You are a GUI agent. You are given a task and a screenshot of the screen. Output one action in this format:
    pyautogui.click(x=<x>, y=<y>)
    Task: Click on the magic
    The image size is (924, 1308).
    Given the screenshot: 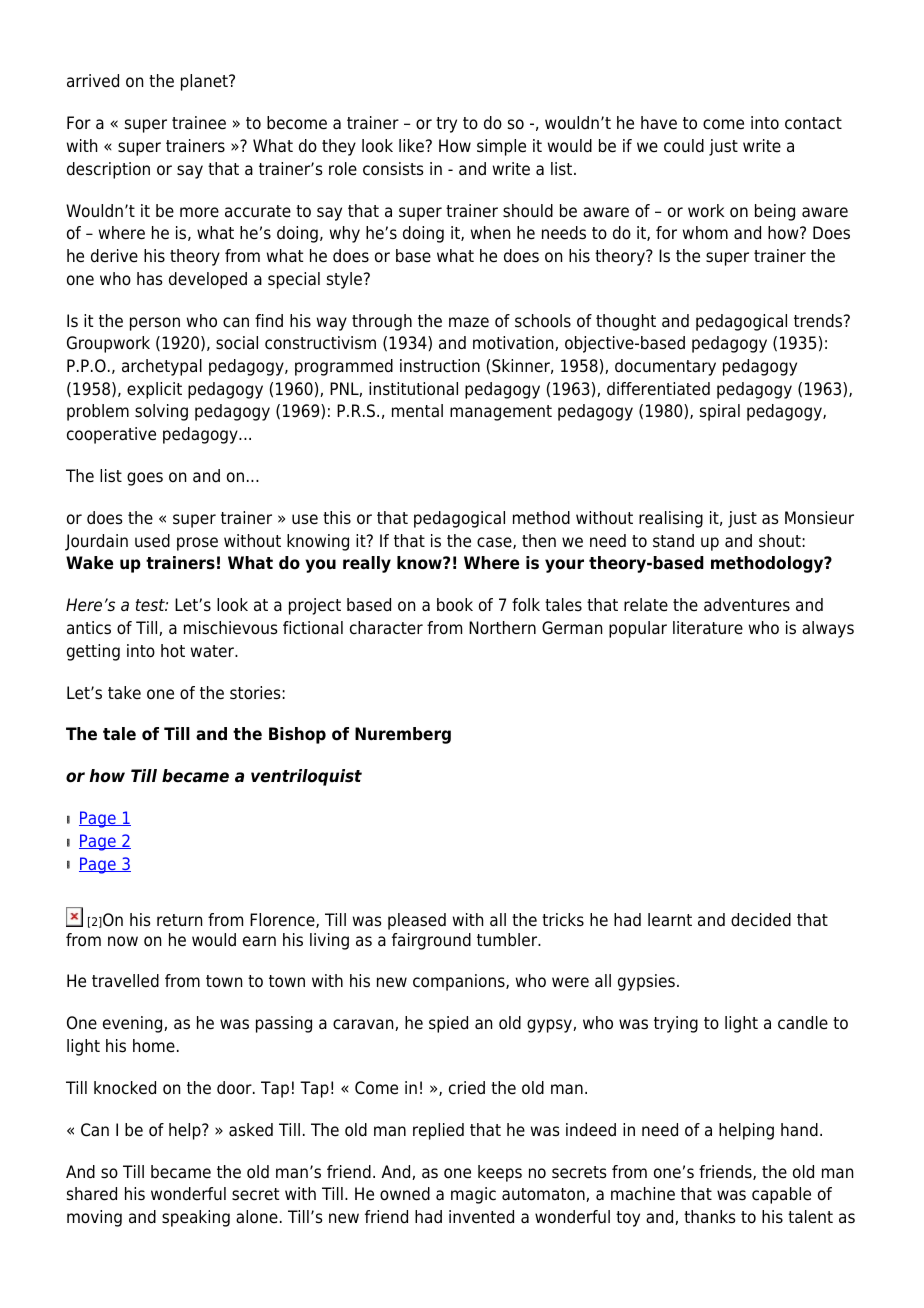 What is the action you would take?
    pyautogui.click(x=473, y=1195)
